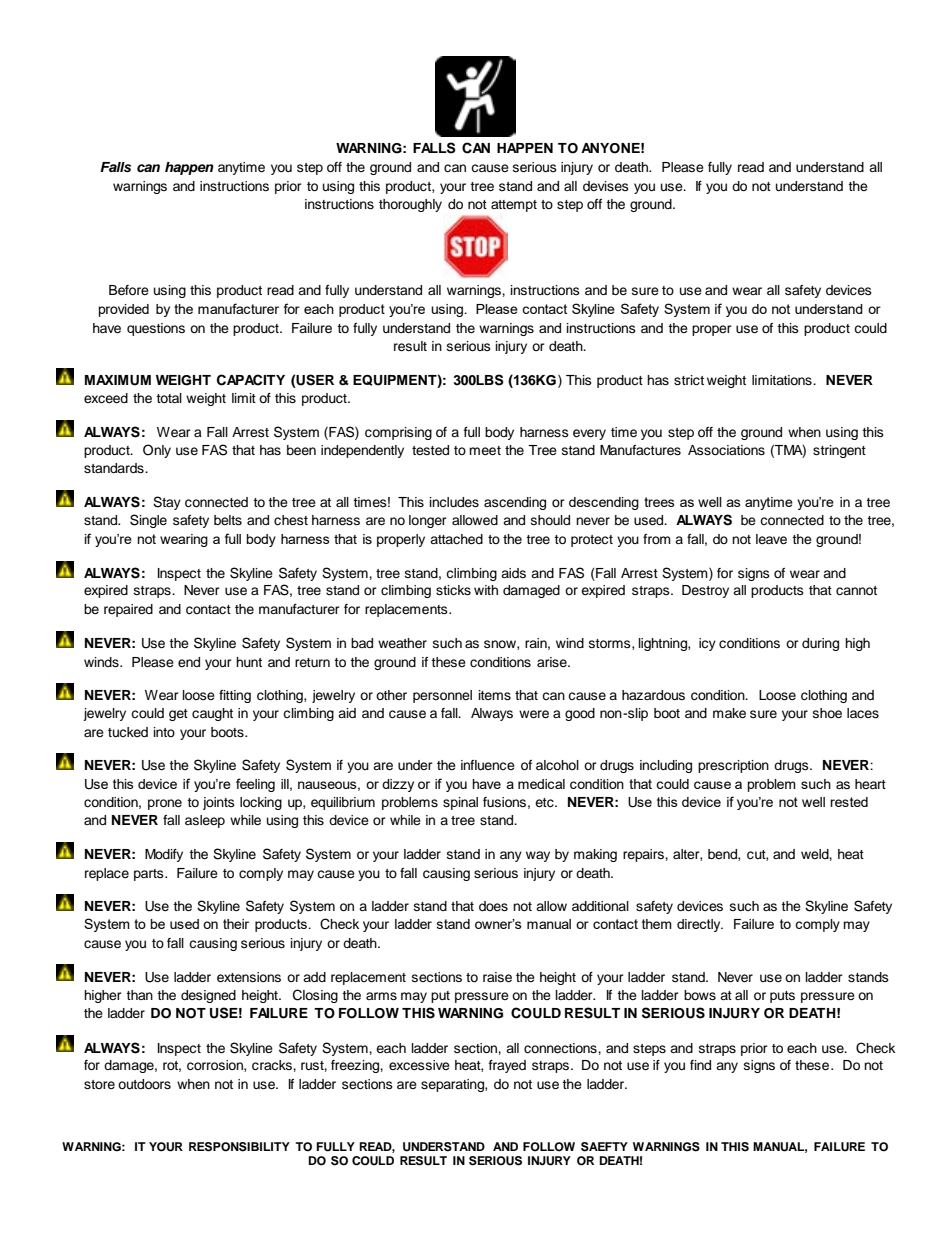 This image has height=1233, width=952. Describe the element at coordinates (700, 1065) in the image. I see `find` at that location.
